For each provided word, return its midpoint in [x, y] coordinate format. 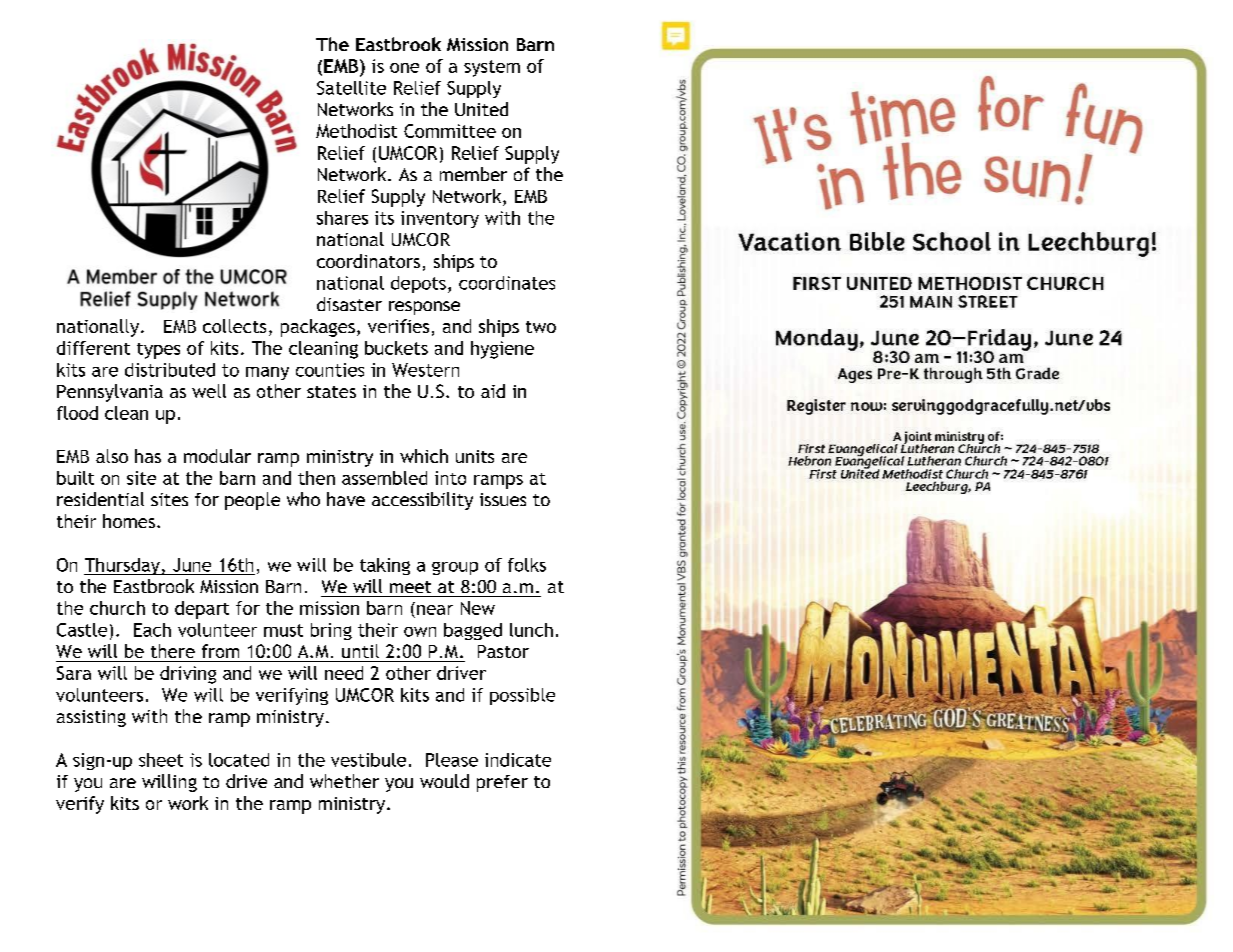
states [331, 392]
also [112, 456]
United [481, 109]
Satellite [351, 88]
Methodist [356, 131]
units [475, 456]
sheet [161, 760]
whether [344, 781]
